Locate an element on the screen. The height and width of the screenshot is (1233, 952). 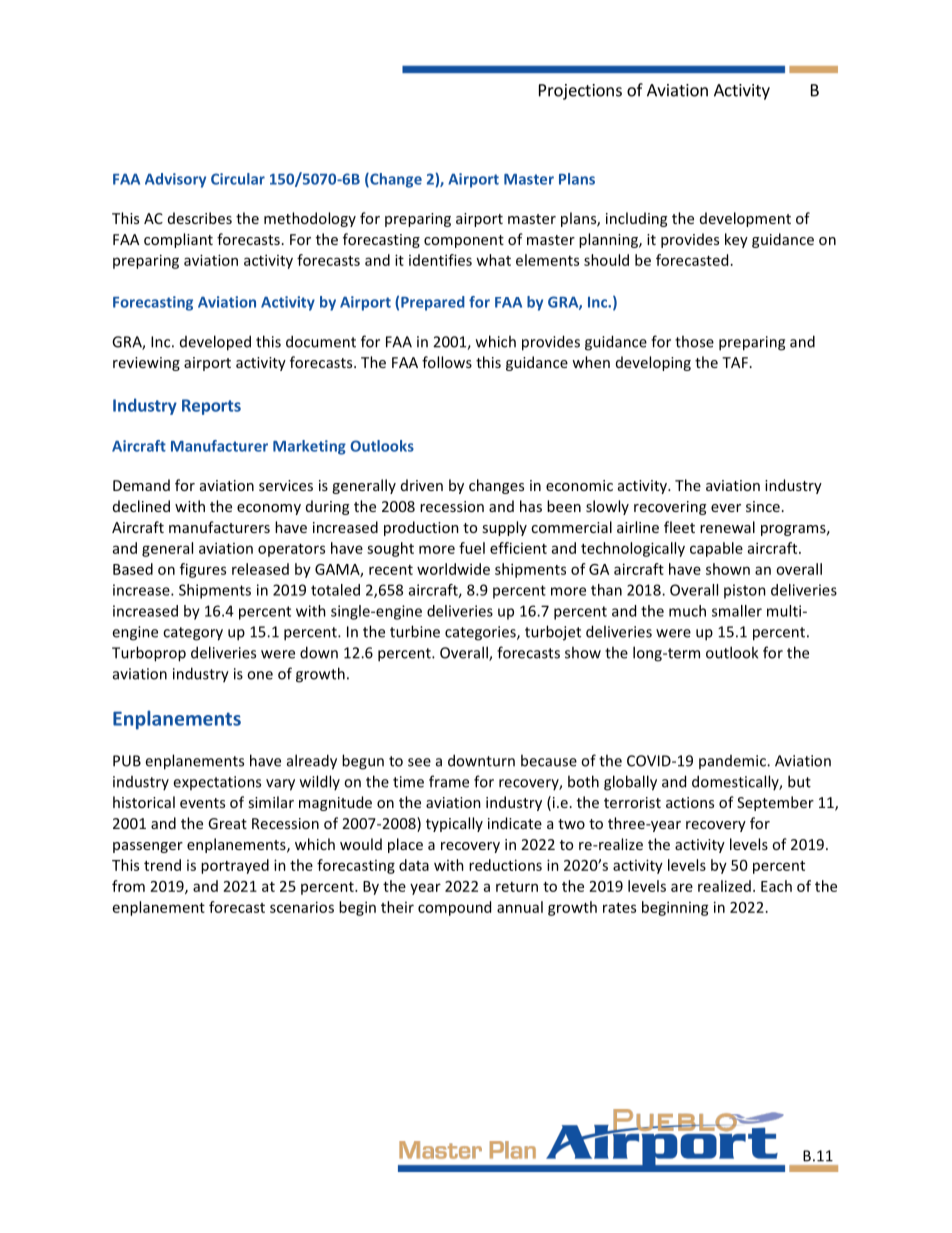
ever is located at coordinates (726, 508).
